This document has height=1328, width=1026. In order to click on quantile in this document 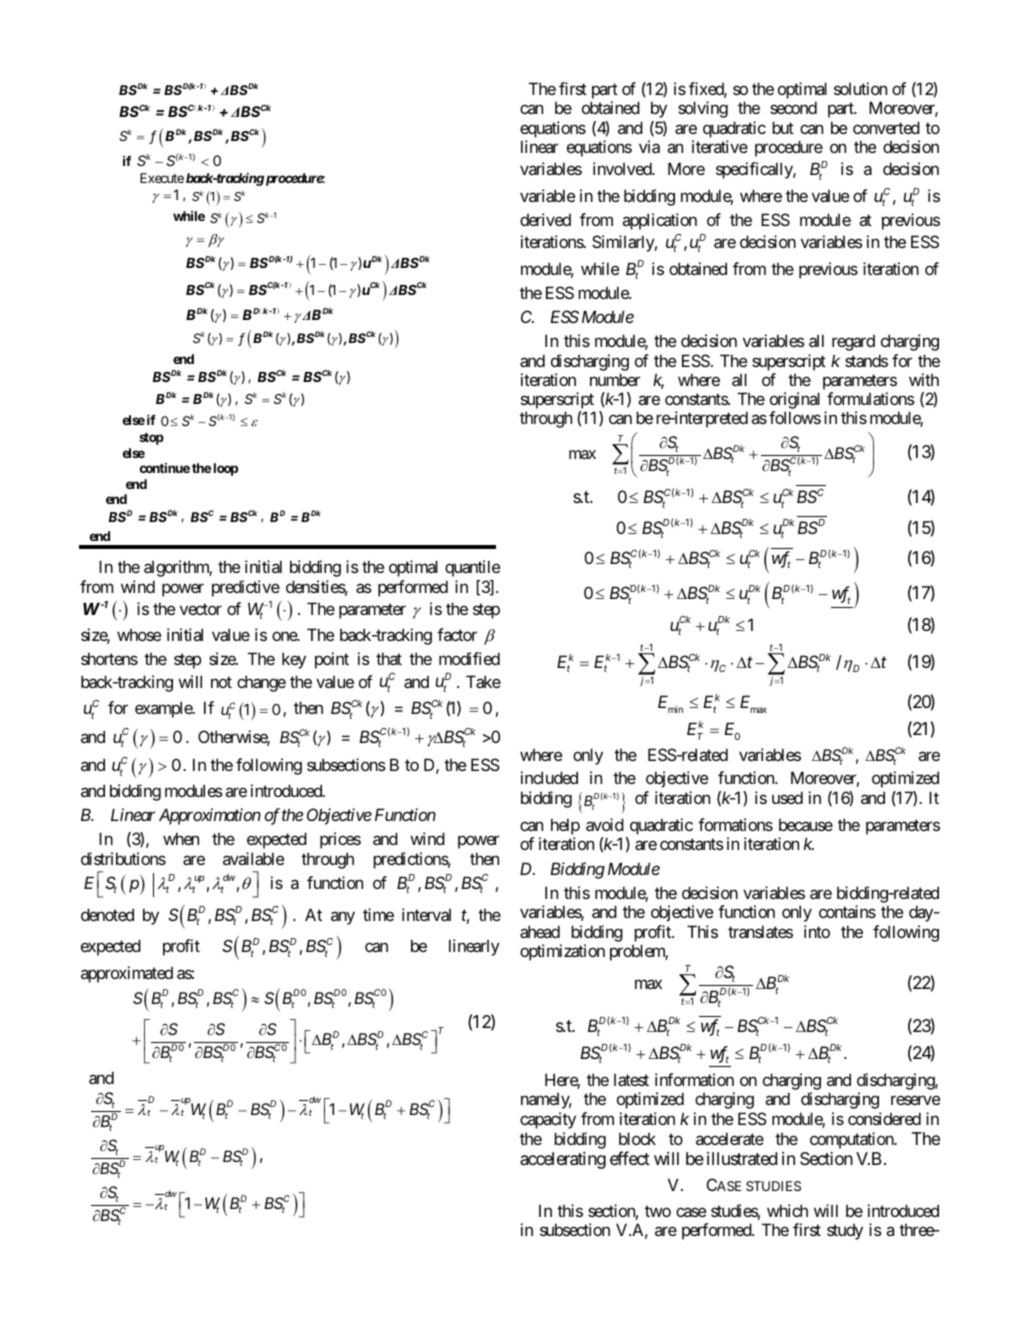, I will do `click(472, 568)`.
